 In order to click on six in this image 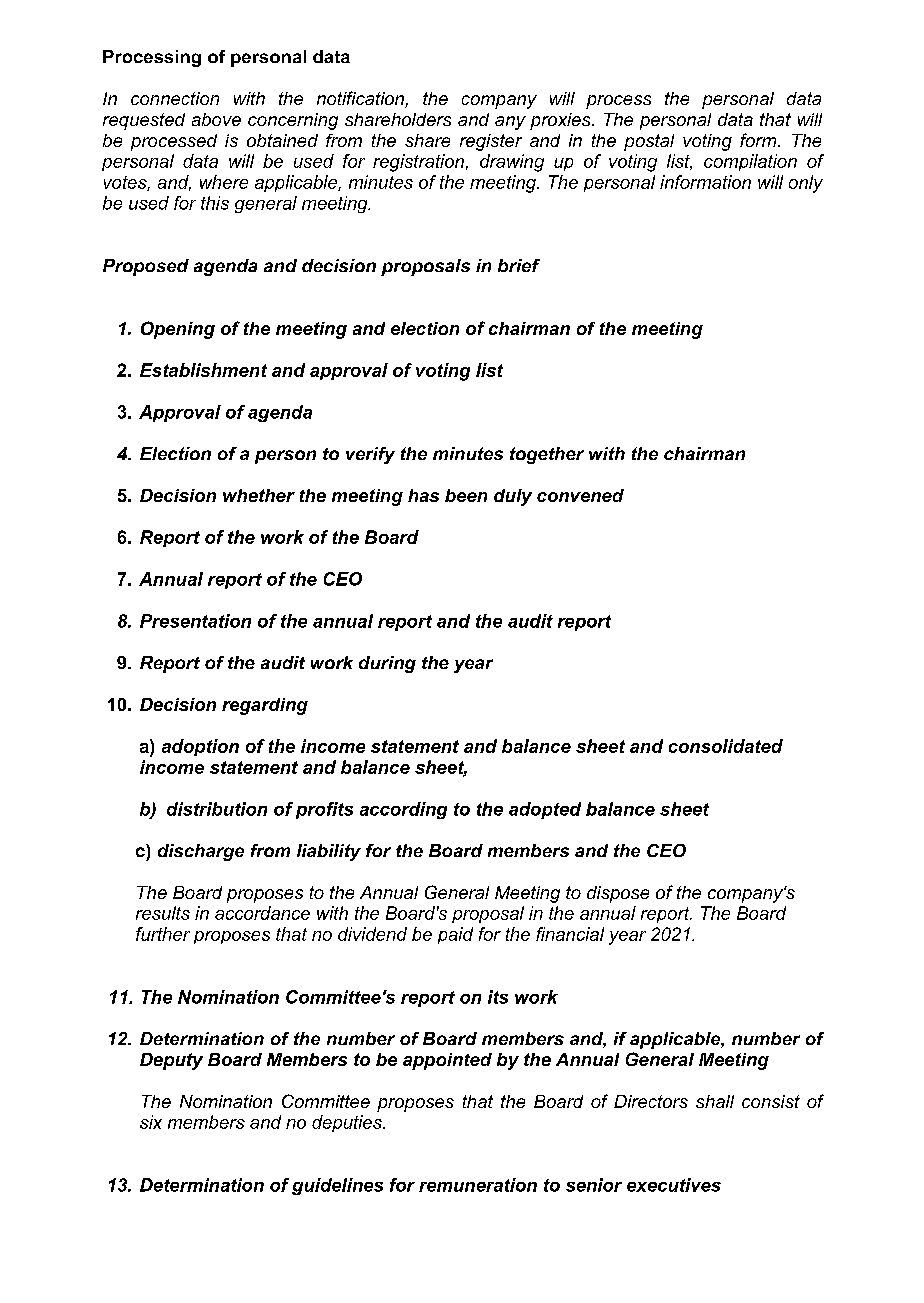, I will do `click(151, 1122)`.
